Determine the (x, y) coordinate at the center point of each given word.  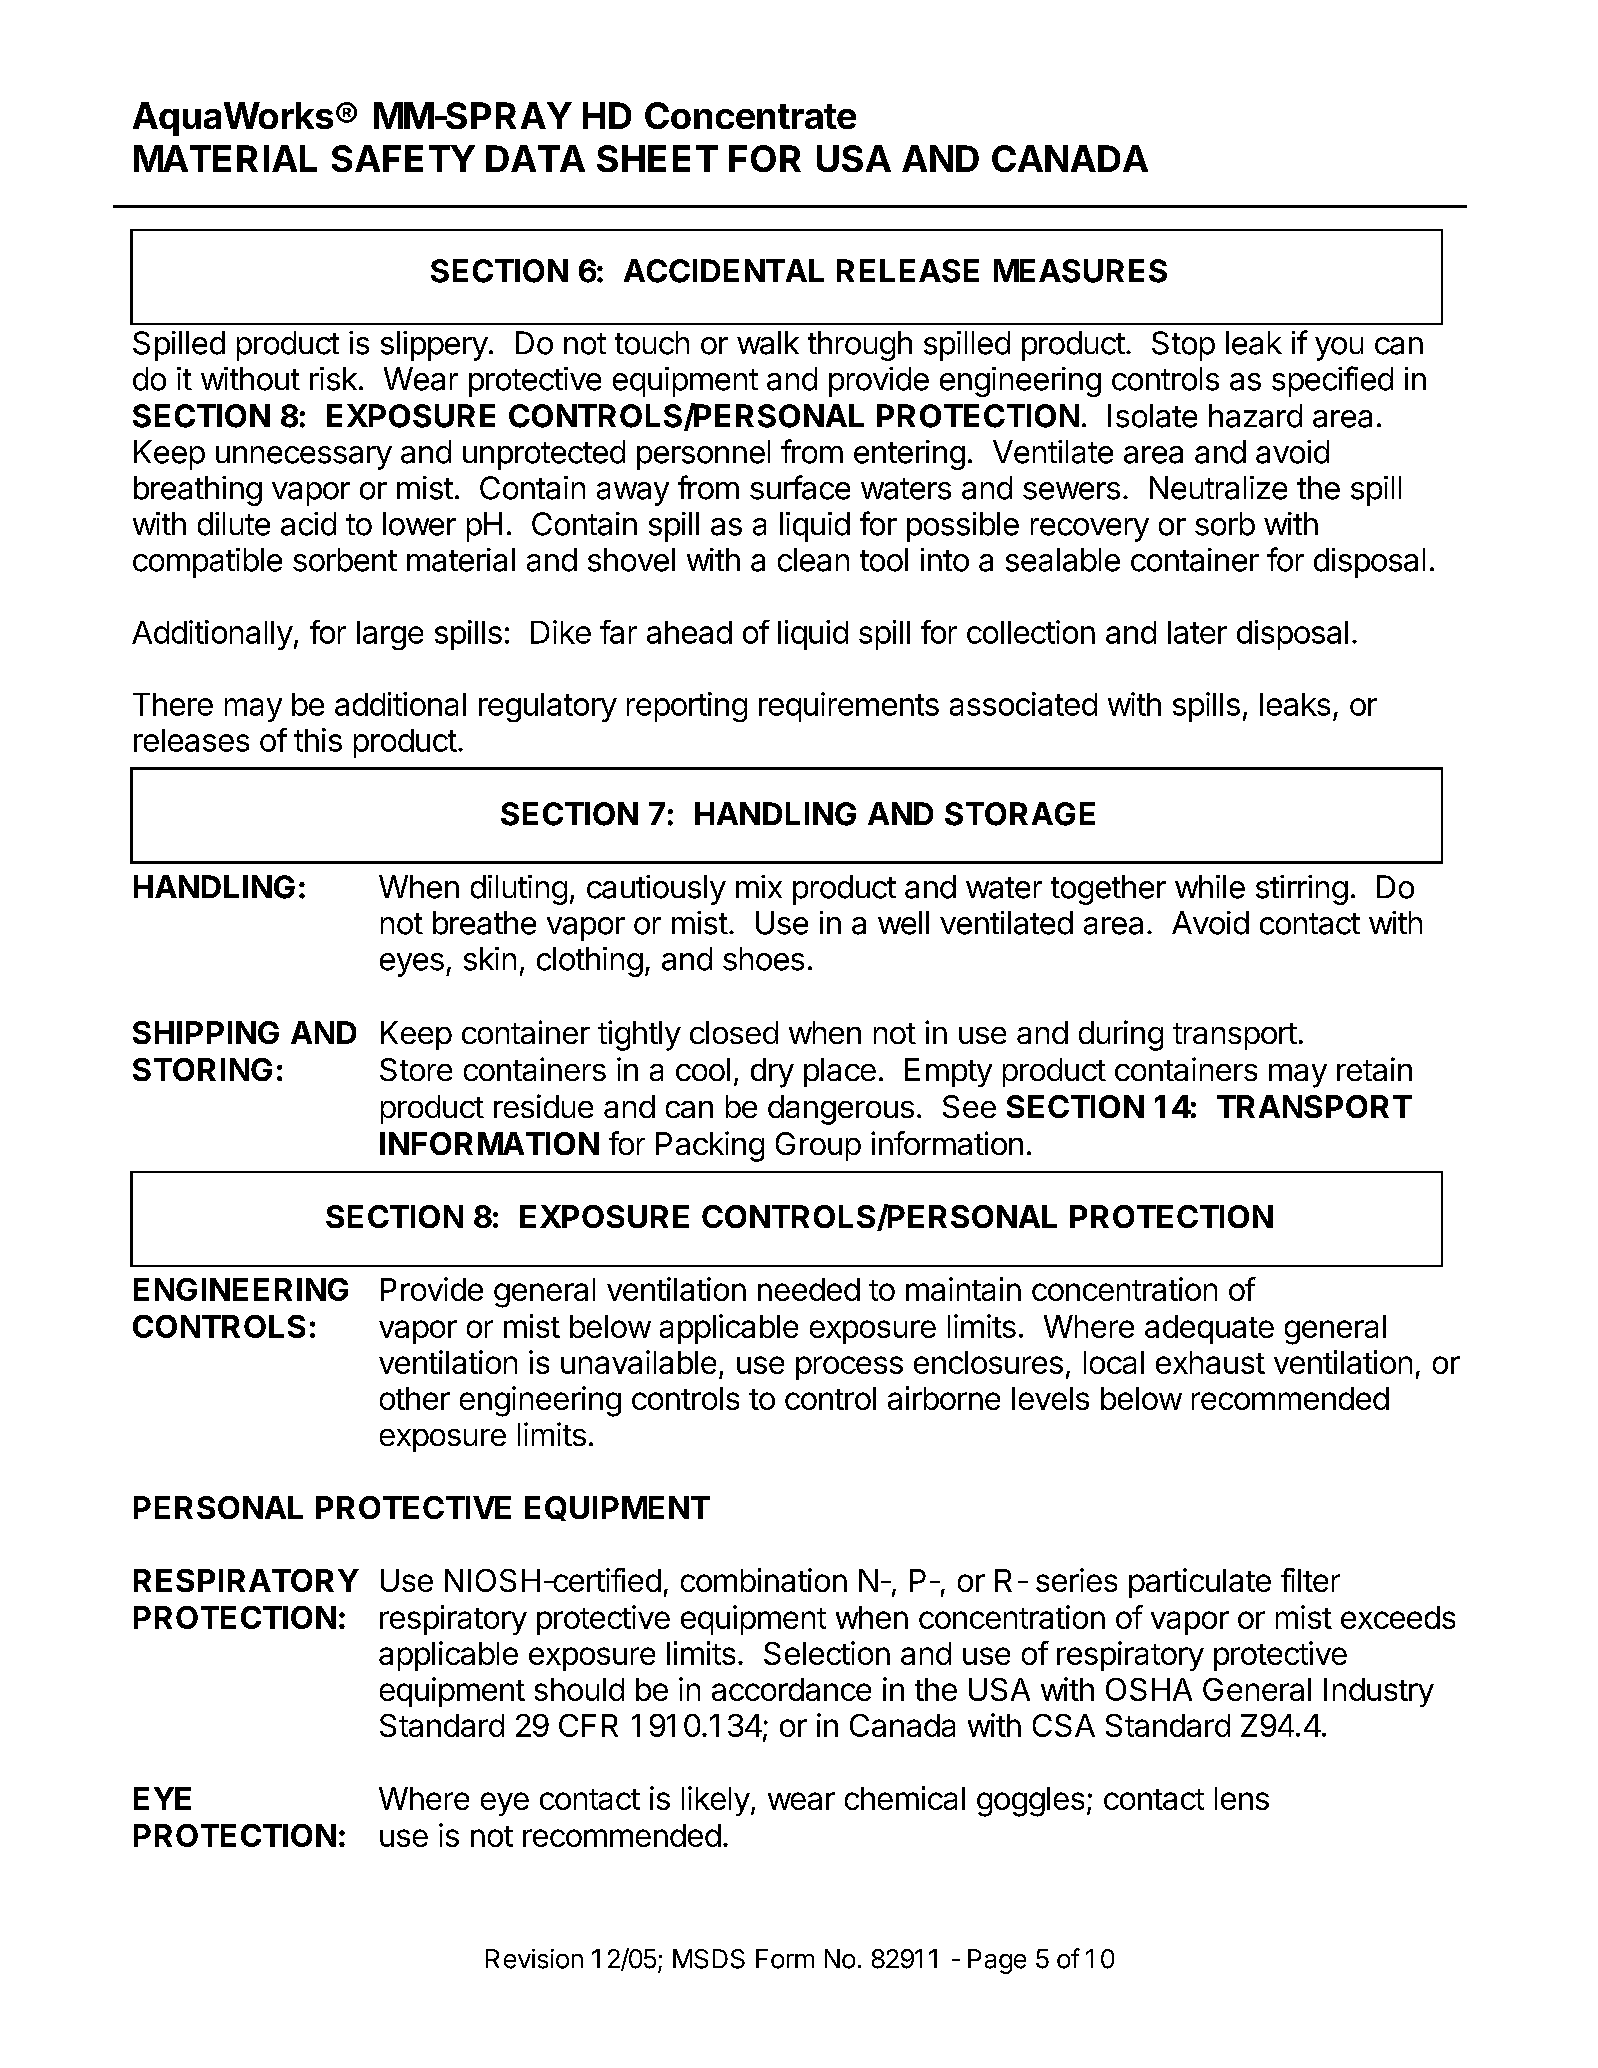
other (415, 1398)
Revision (534, 1959)
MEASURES (1080, 271)
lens (1242, 1798)
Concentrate (750, 115)
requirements (849, 707)
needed (809, 1289)
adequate (1209, 1329)
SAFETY (403, 158)
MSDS (709, 1959)
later (1197, 632)
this (318, 740)
